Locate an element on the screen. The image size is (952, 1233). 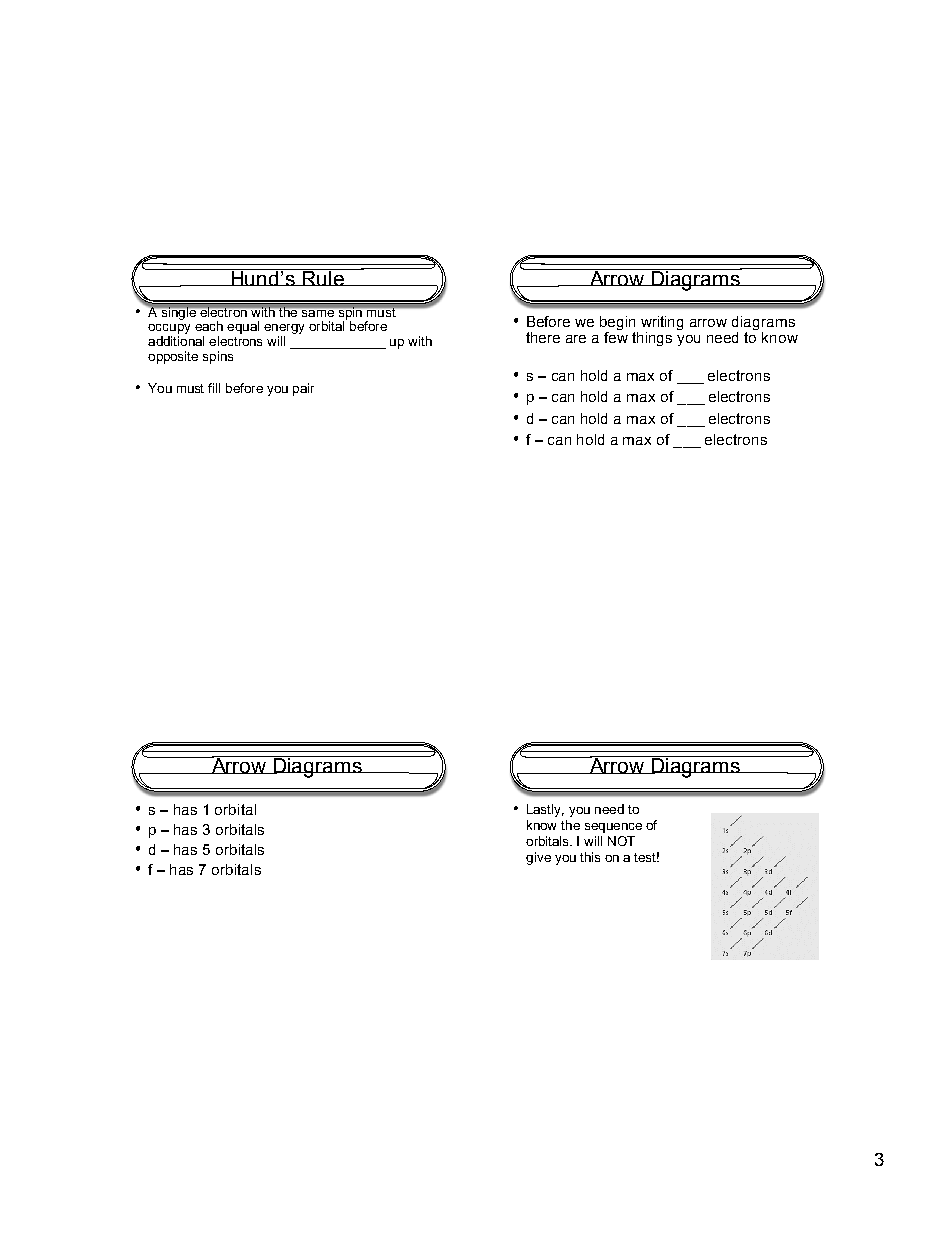
things is located at coordinates (652, 339).
